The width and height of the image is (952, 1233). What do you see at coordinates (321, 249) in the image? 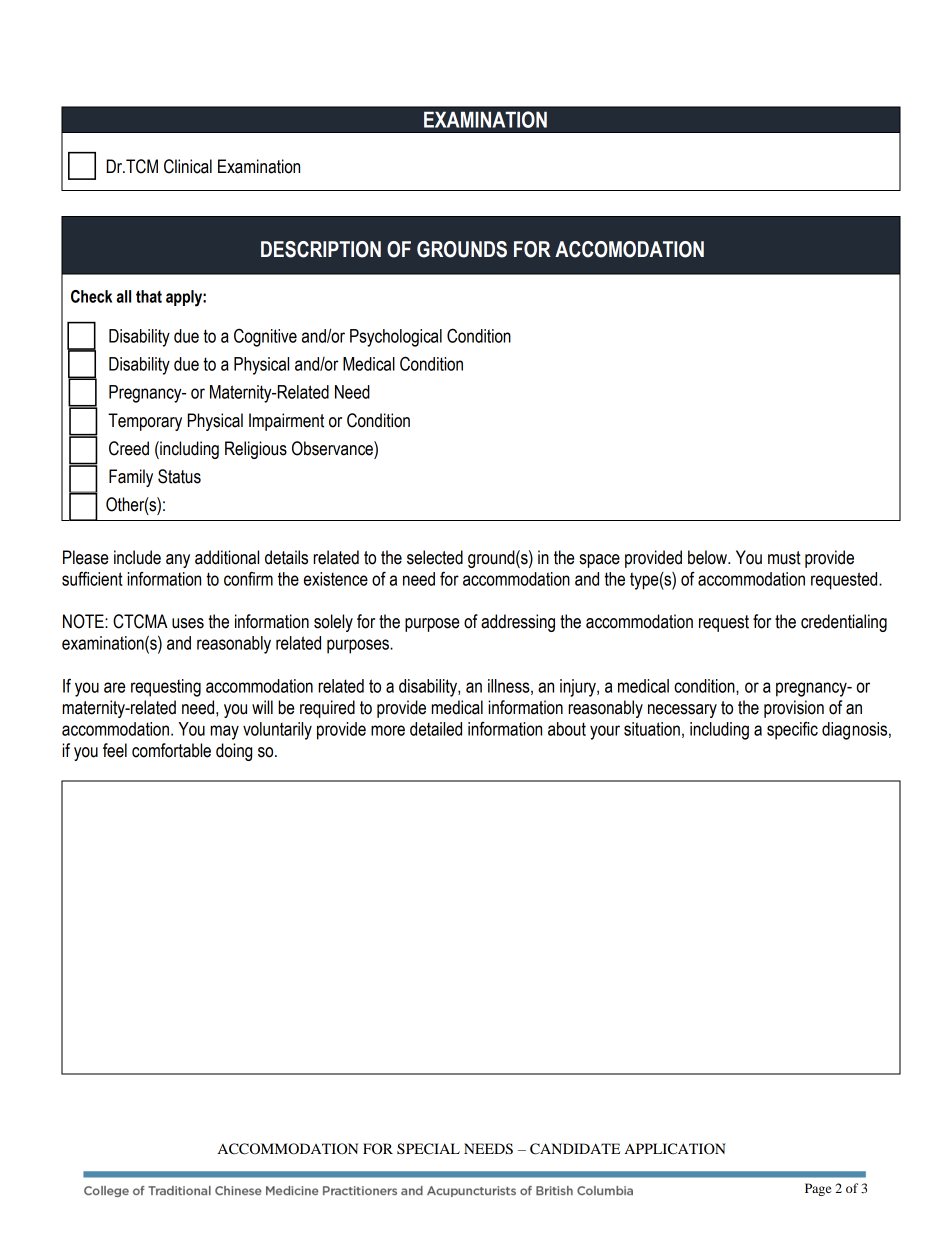
I see `DESCRIPTION` at bounding box center [321, 249].
